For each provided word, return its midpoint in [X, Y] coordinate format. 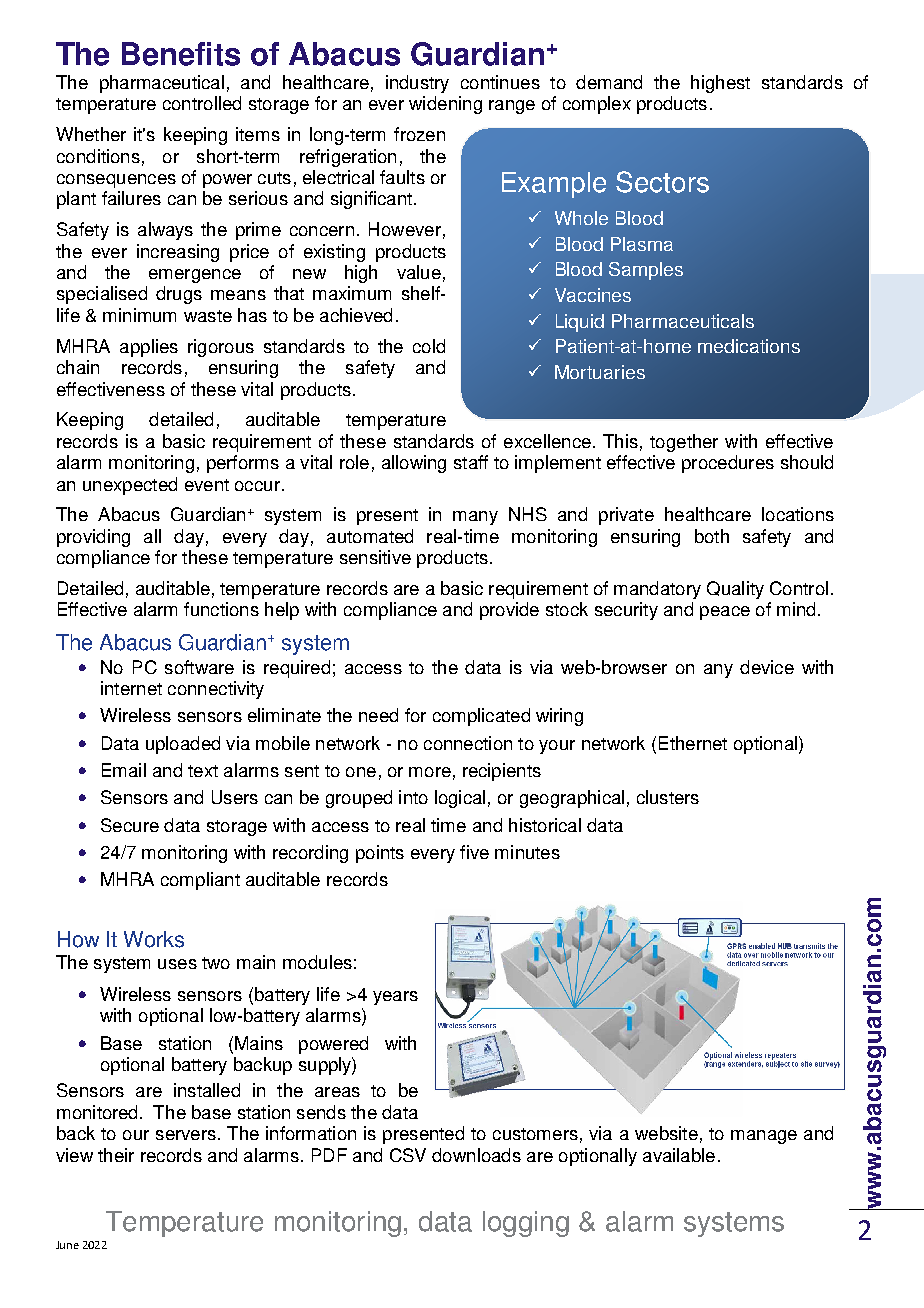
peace [725, 613]
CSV [408, 1155]
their [116, 1155]
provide [509, 611]
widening [445, 105]
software [199, 667]
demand [609, 82]
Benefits [181, 54]
